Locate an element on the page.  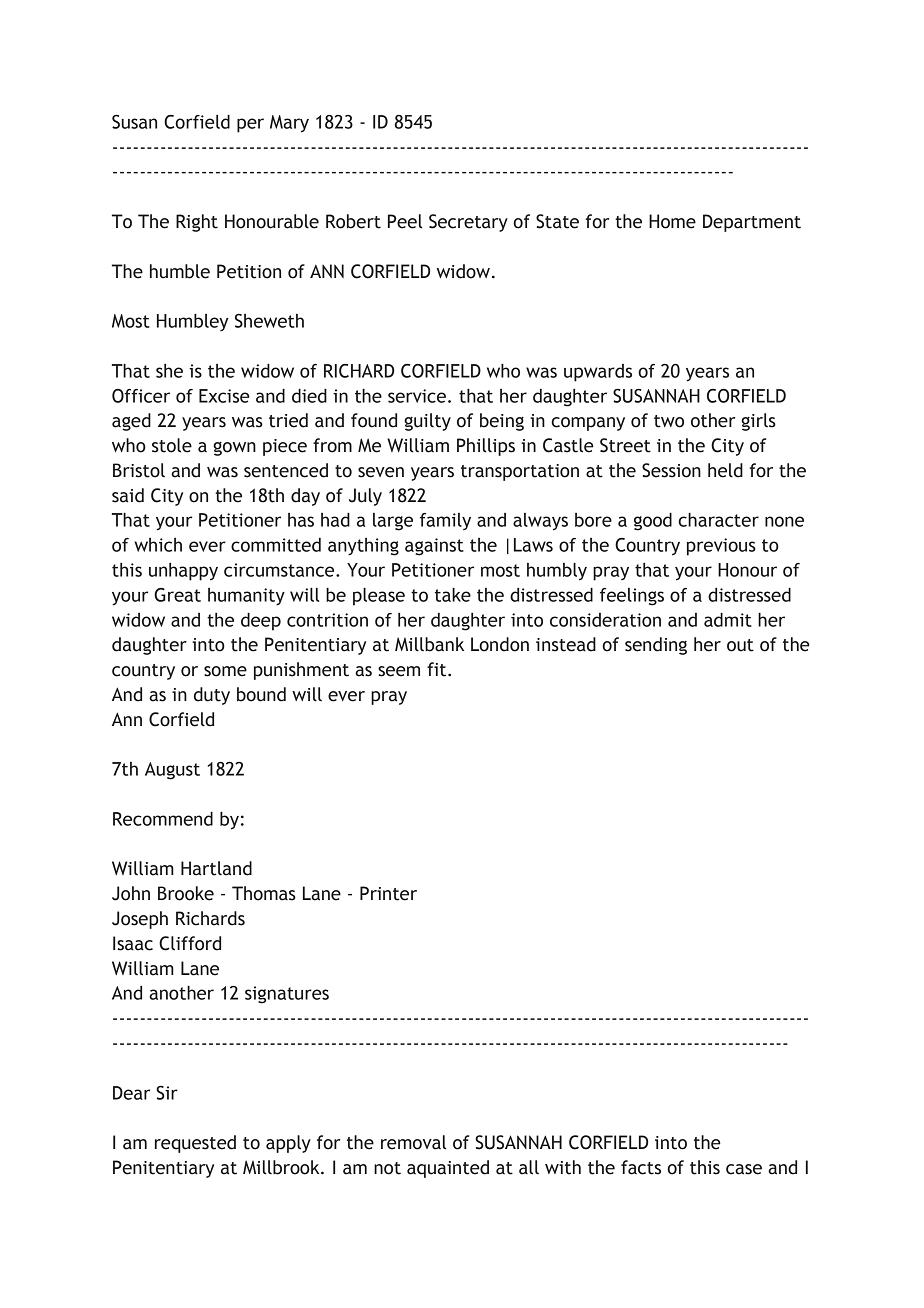
removal is located at coordinates (414, 1142).
